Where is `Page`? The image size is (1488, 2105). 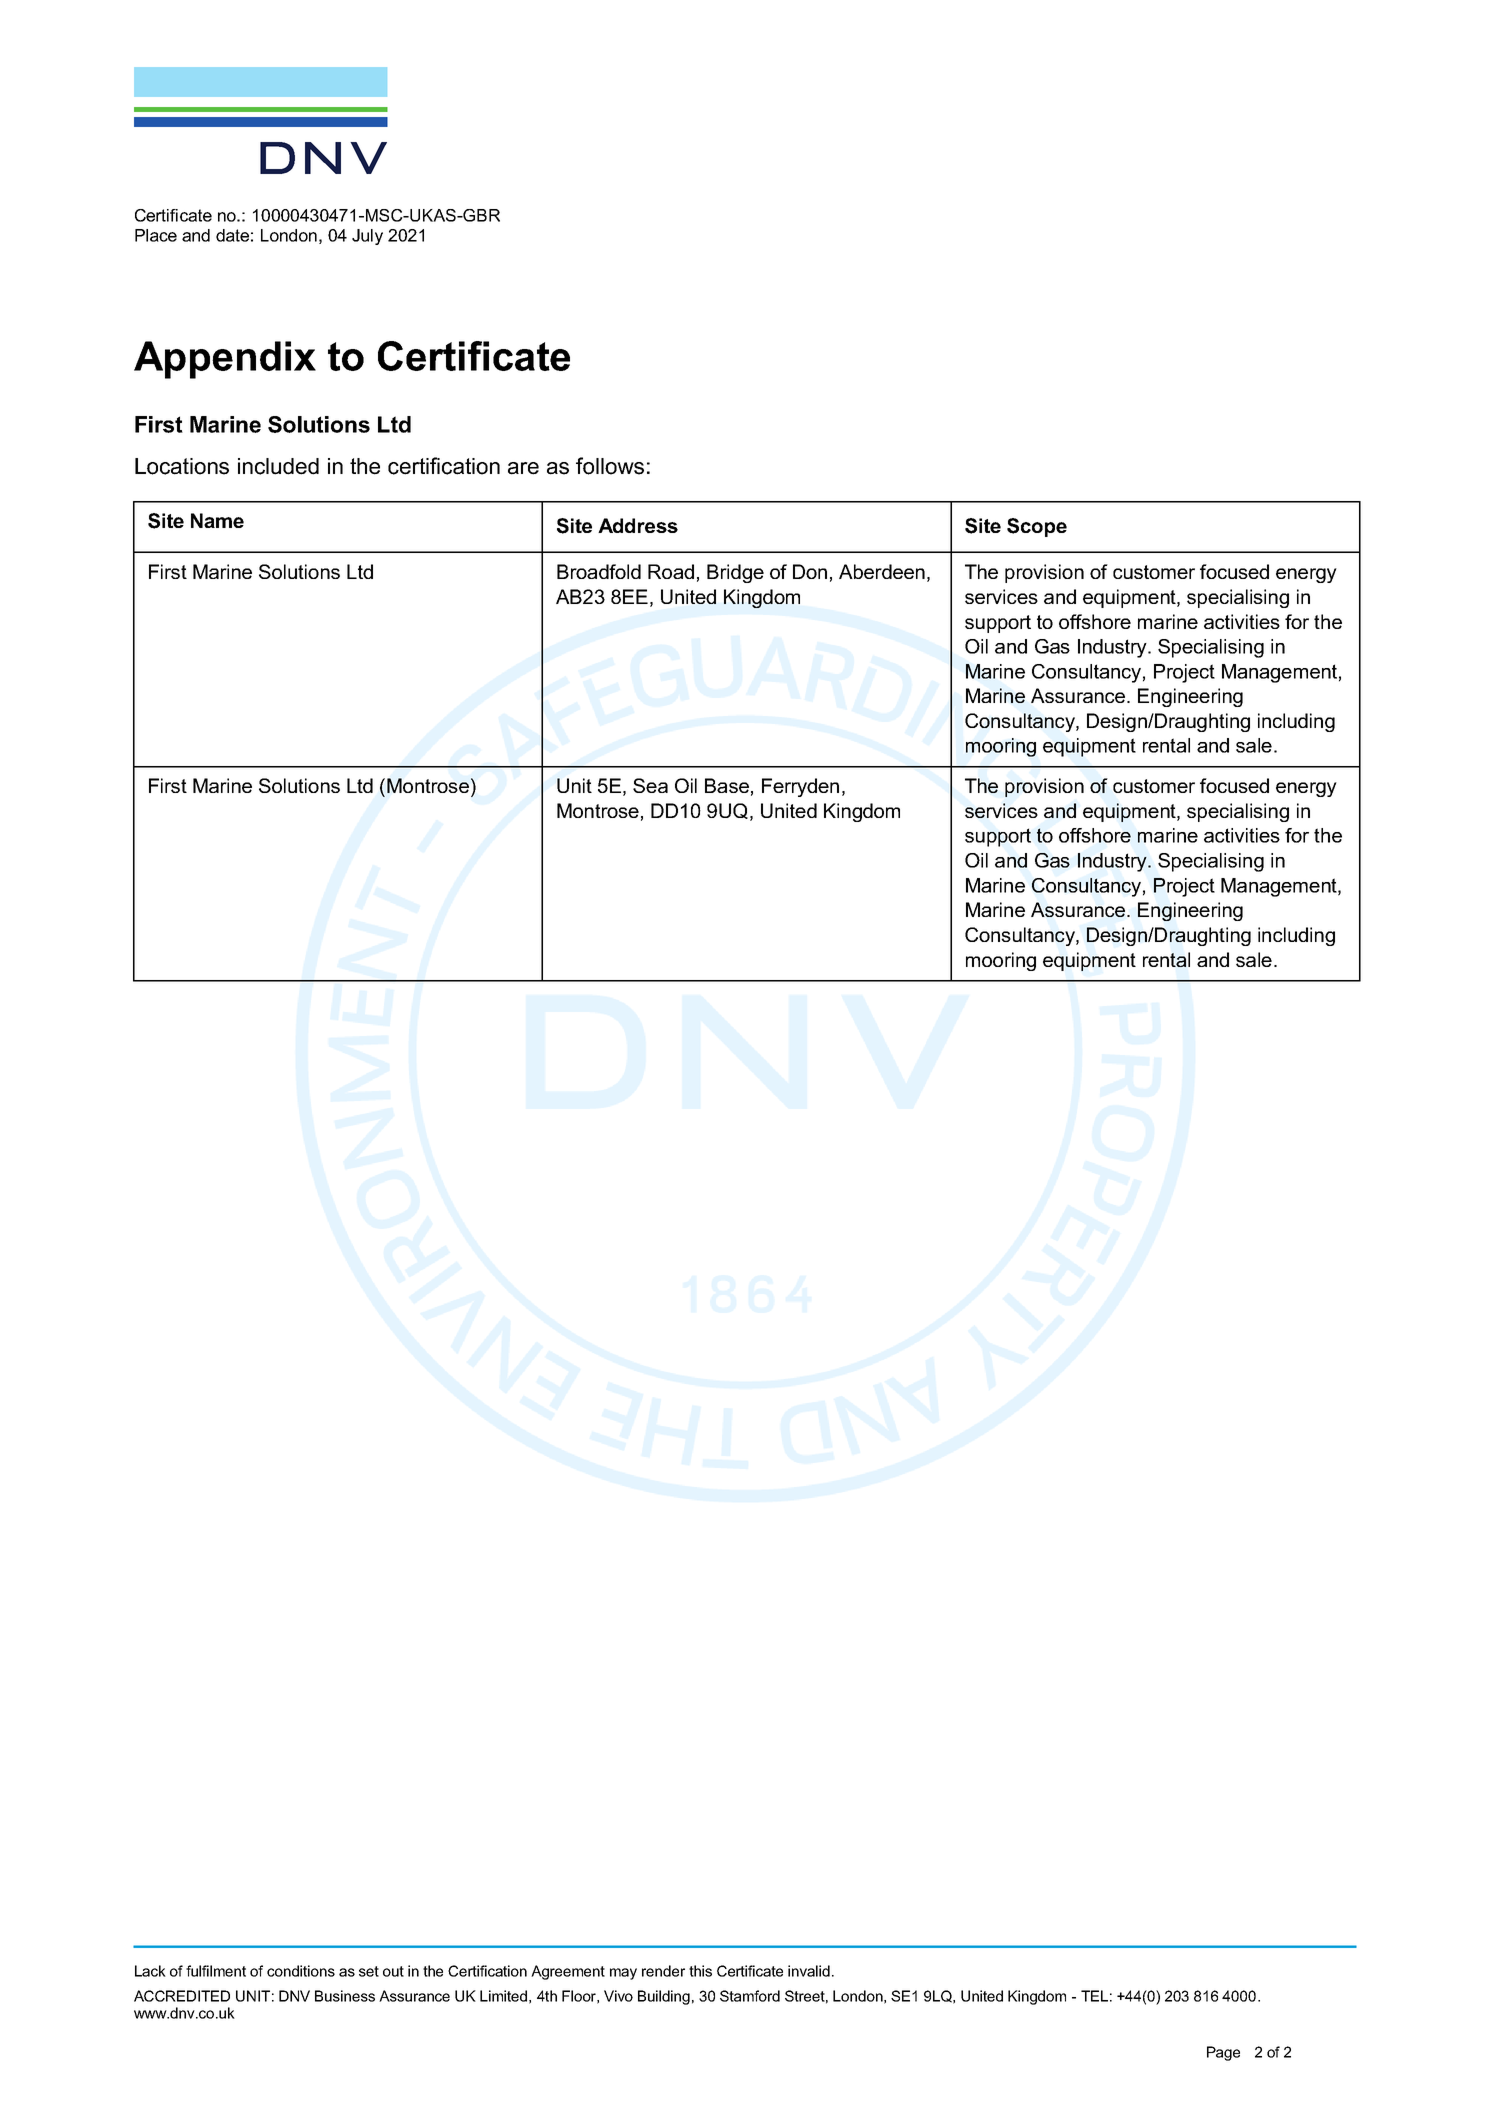 Page is located at coordinates (1223, 2053).
